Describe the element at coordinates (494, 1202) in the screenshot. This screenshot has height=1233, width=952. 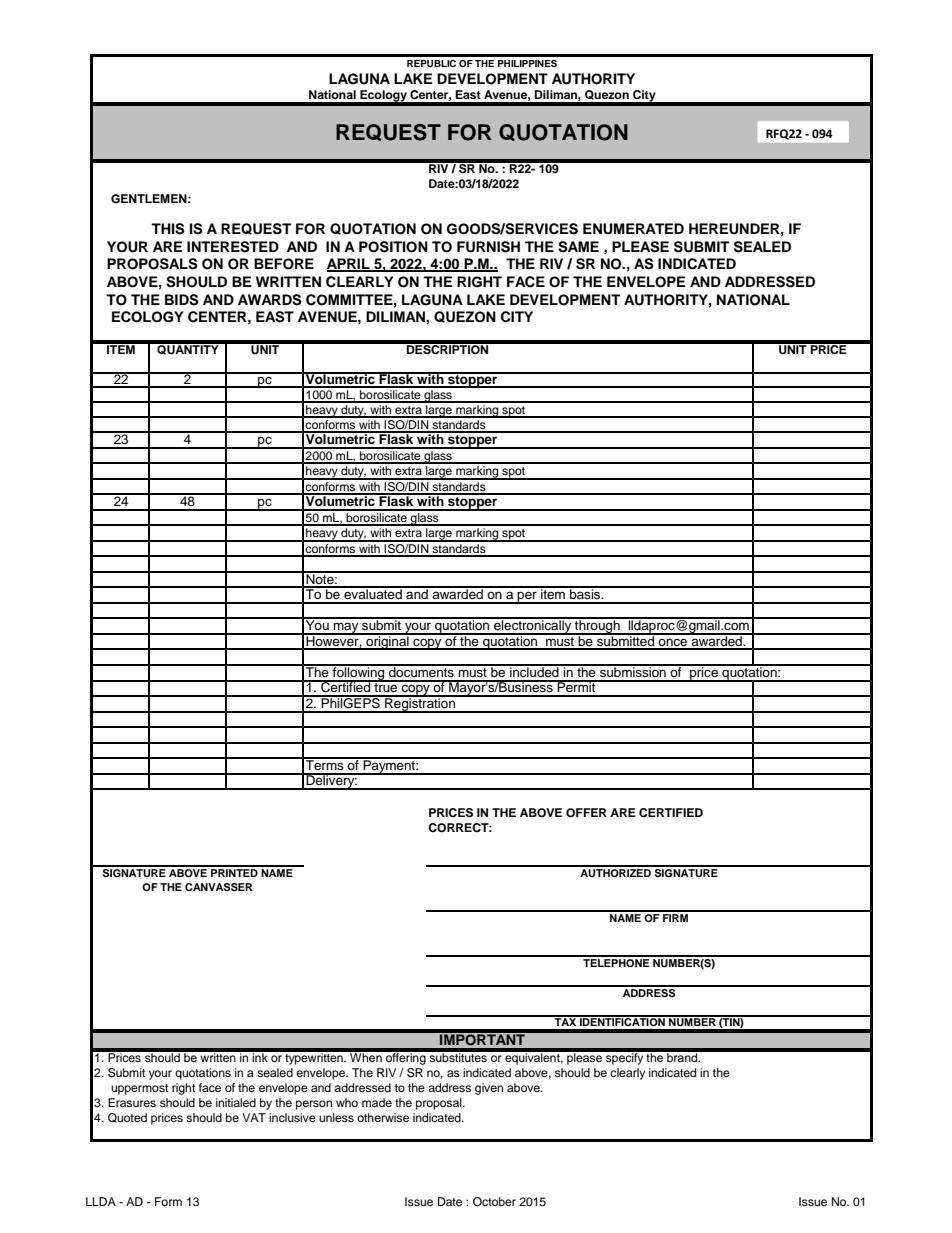
I see `October` at that location.
